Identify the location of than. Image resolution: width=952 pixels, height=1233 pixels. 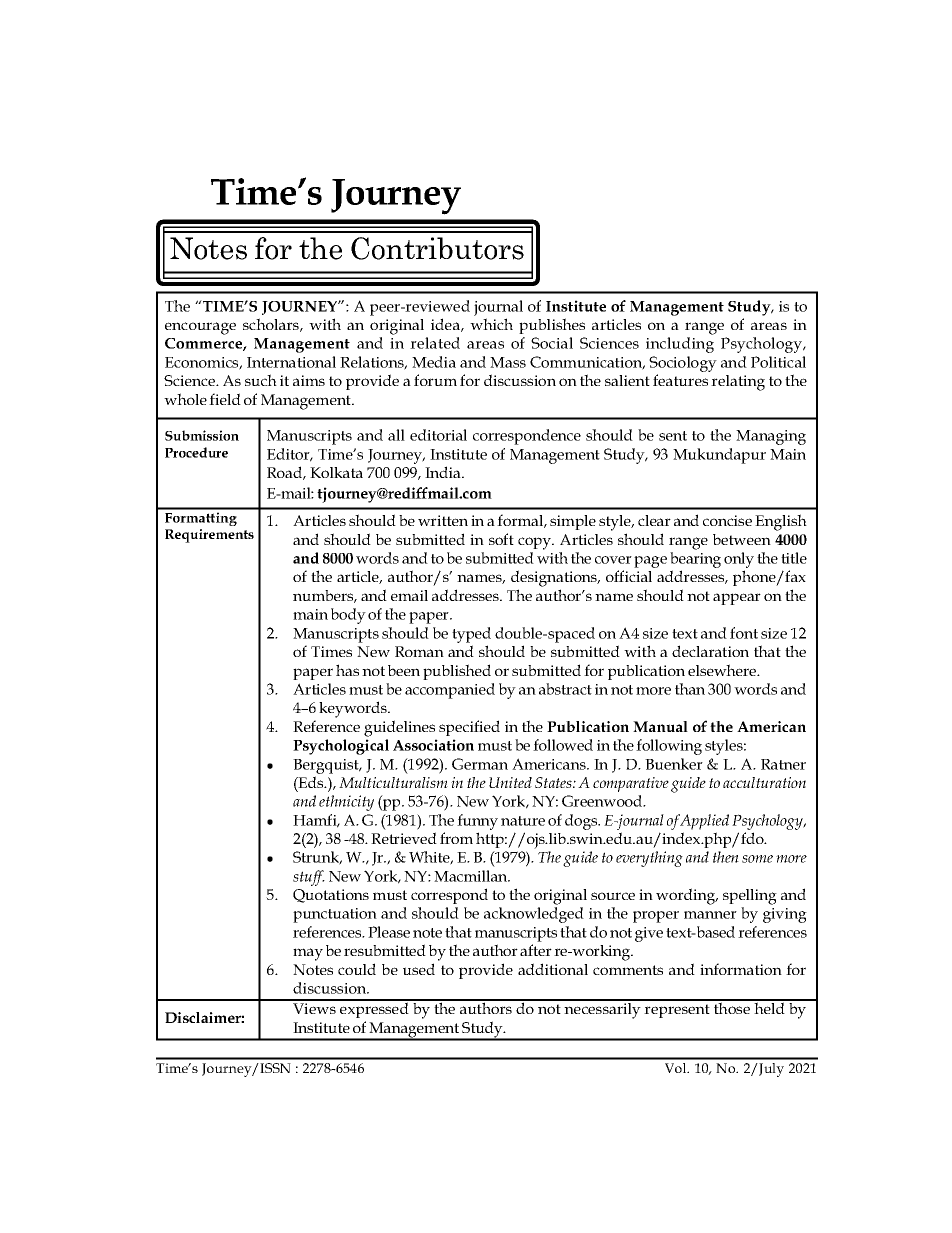
(690, 689).
